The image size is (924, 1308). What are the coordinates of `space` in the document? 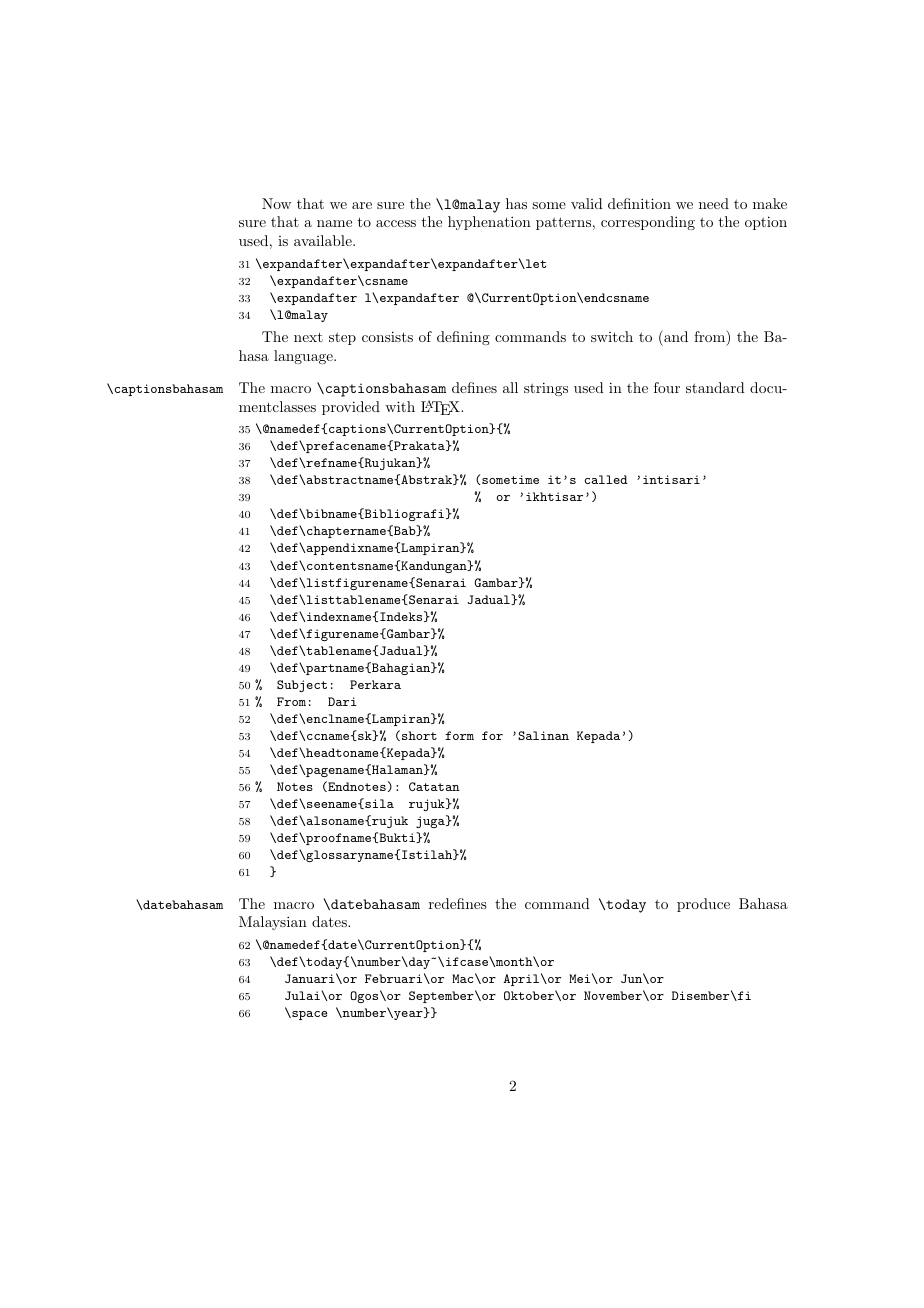 It's located at (308, 1015).
